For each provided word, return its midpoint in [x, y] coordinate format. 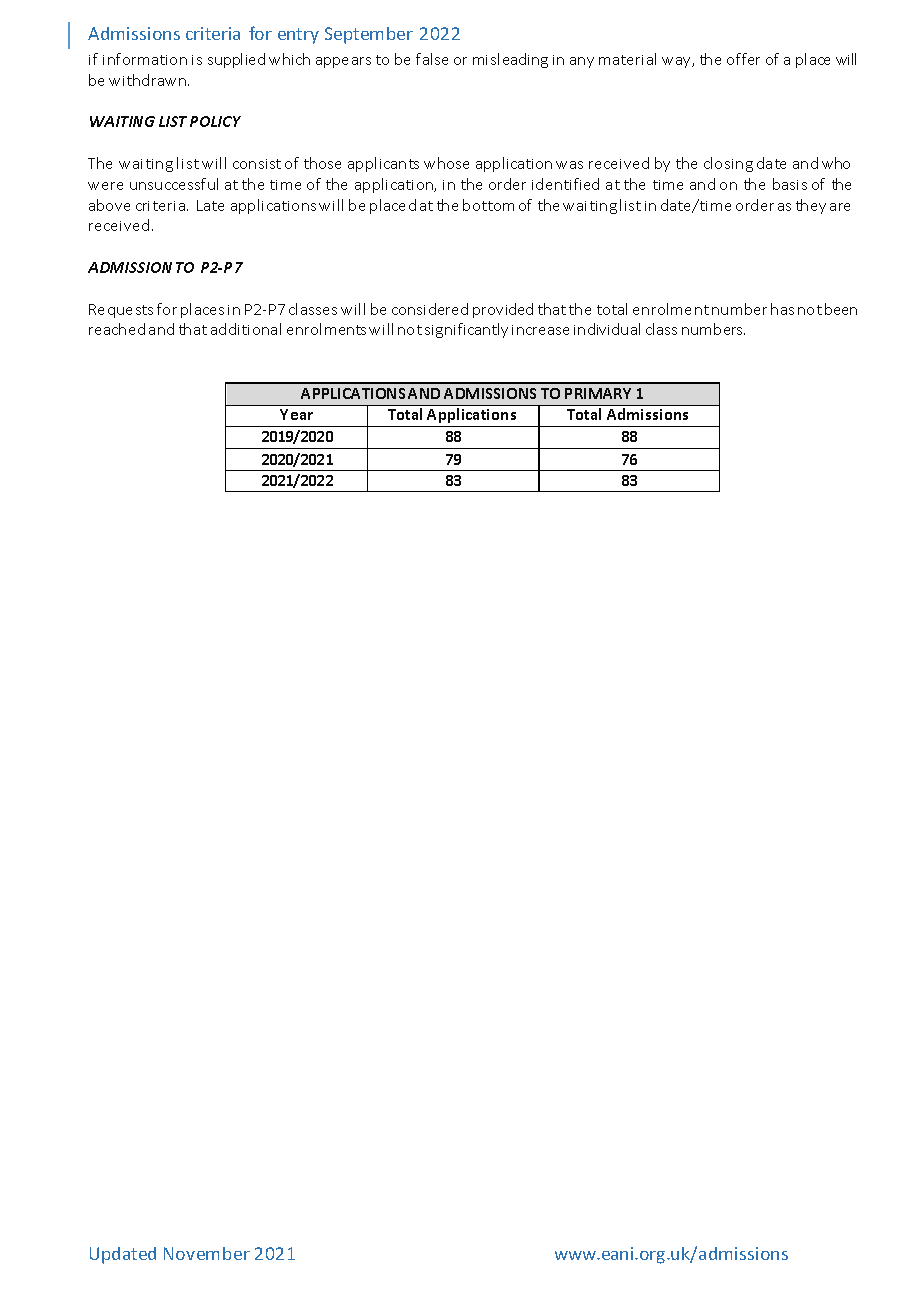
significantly [466, 330]
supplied [236, 60]
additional [246, 329]
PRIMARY [598, 393]
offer [743, 59]
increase [540, 330]
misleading [510, 60]
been [841, 309]
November [207, 1253]
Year [296, 414]
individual [607, 329]
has [782, 309]
